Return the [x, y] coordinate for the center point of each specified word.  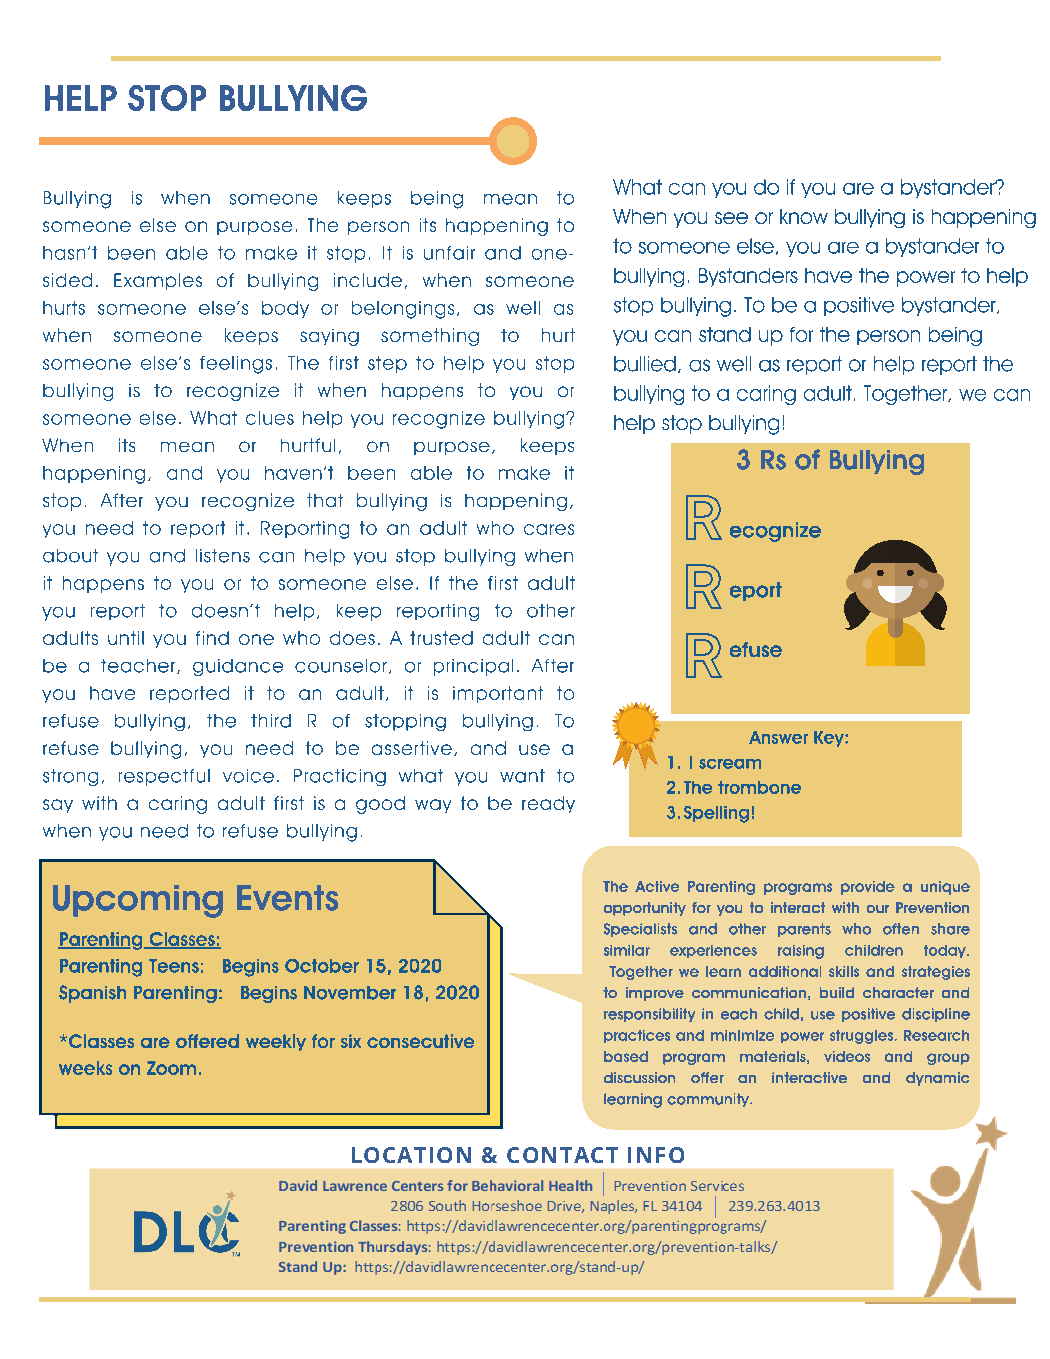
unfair [449, 253]
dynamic [937, 1079]
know [804, 216]
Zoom [171, 1068]
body [285, 309]
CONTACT [562, 1155]
